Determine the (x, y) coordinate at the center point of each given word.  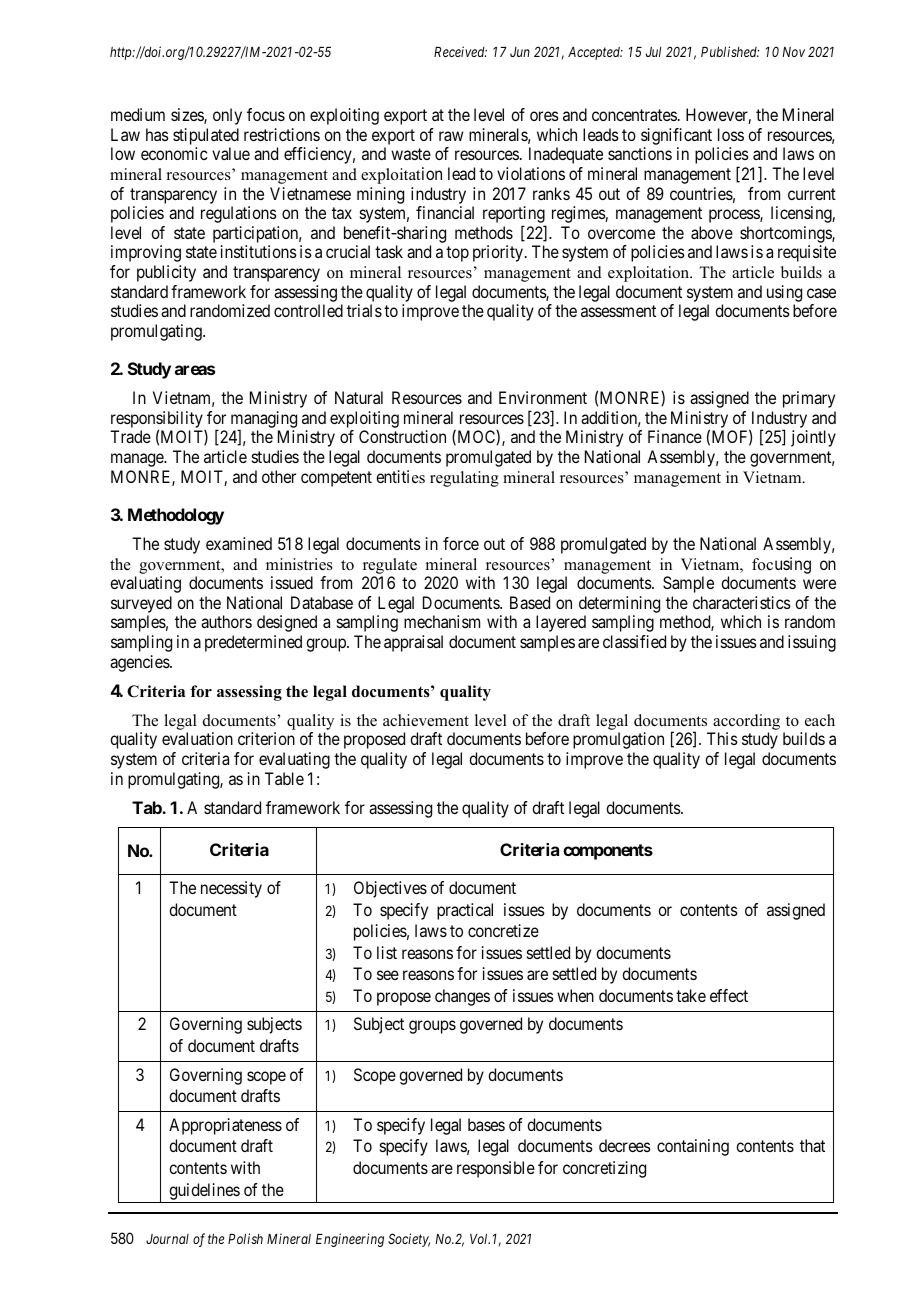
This (722, 738)
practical (465, 911)
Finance (675, 436)
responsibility (158, 421)
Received (460, 51)
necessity (231, 889)
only (227, 116)
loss (731, 134)
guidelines (204, 1191)
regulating (464, 479)
